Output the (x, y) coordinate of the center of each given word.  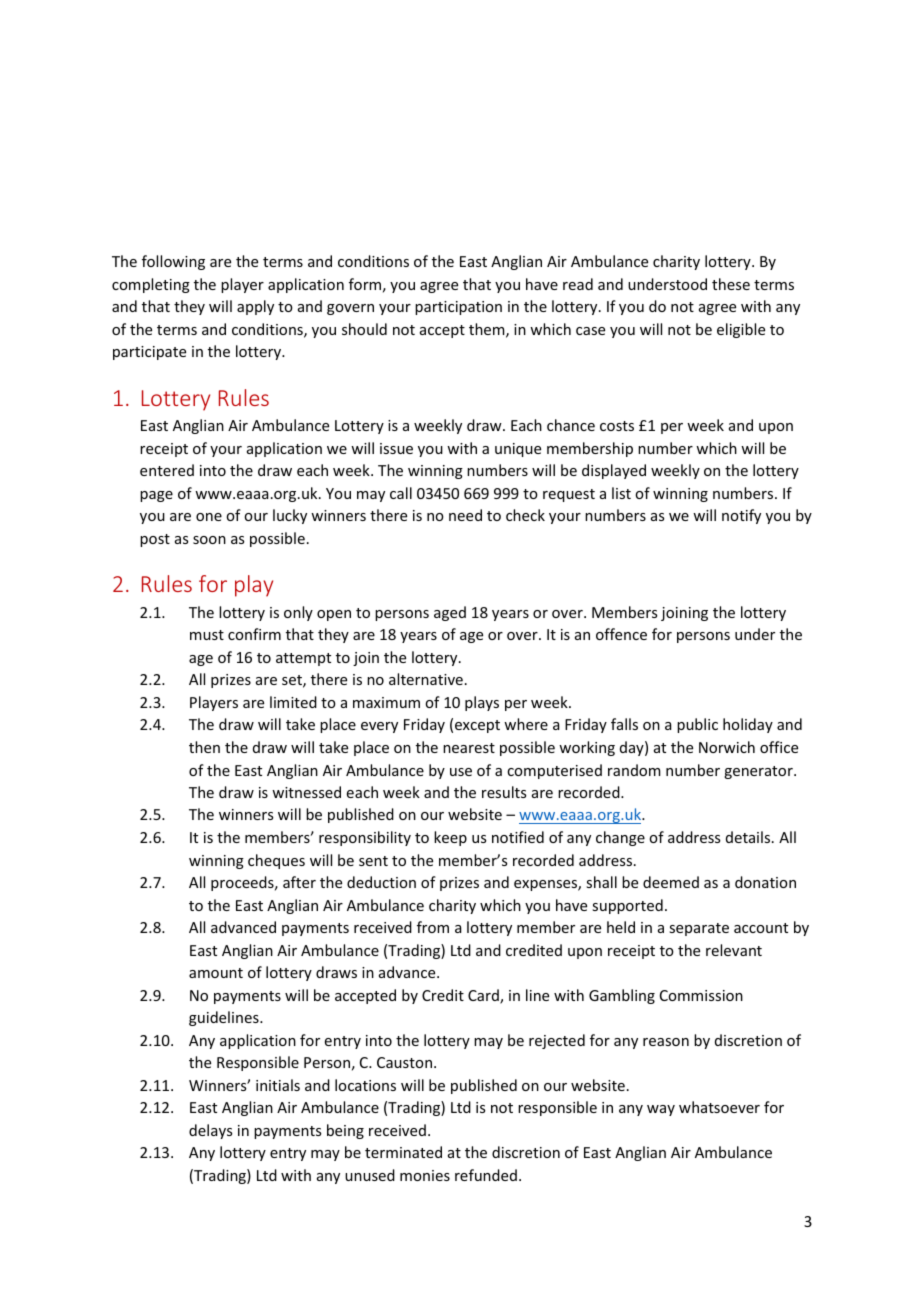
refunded (486, 1175)
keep (450, 838)
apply (255, 307)
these (731, 284)
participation (458, 308)
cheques (276, 861)
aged (450, 613)
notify (741, 516)
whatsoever (719, 1107)
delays (210, 1131)
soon (209, 540)
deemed (671, 882)
